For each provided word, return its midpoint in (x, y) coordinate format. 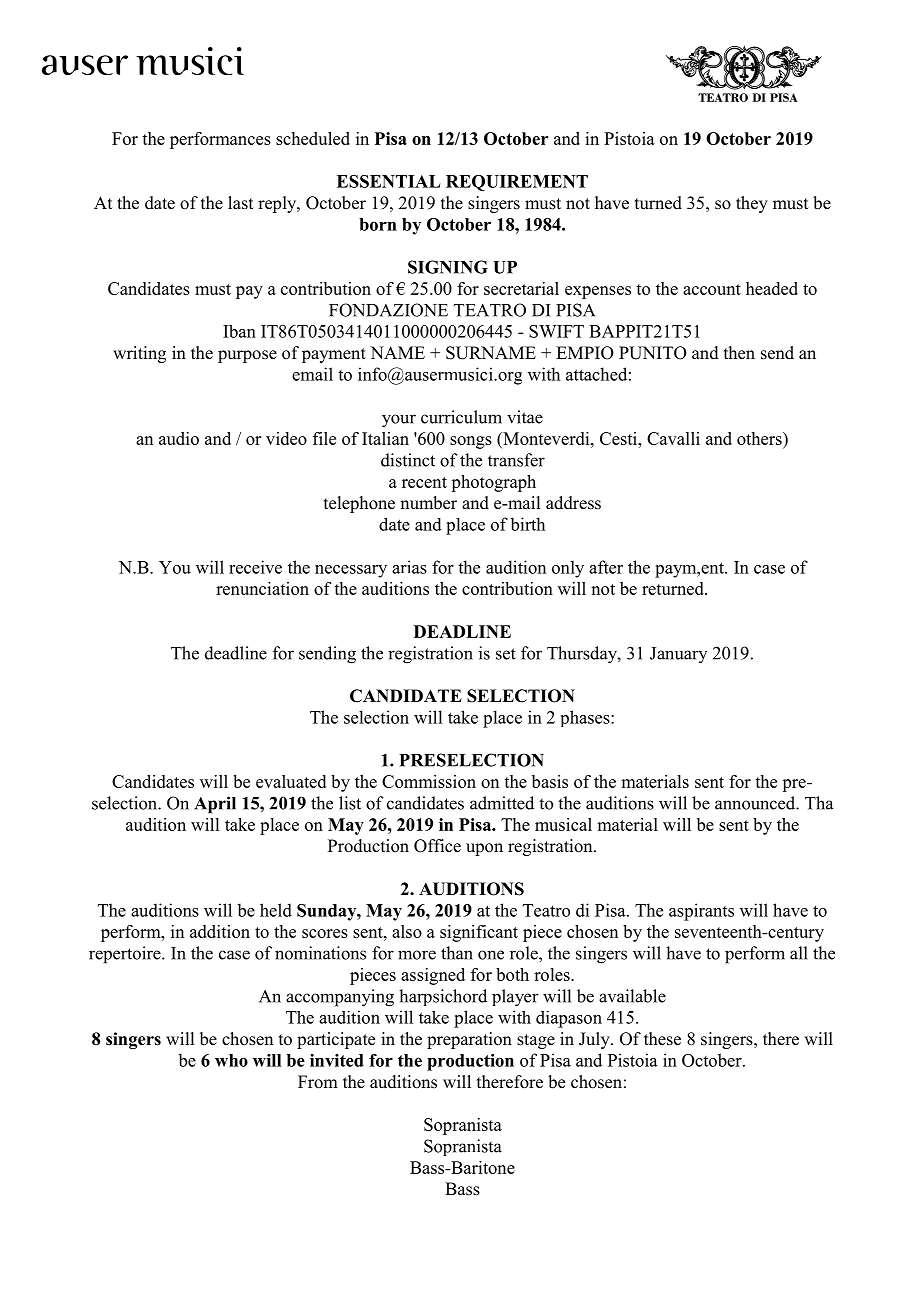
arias (409, 567)
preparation (469, 1040)
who (231, 1060)
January (678, 655)
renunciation (262, 588)
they (752, 204)
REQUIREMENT (517, 183)
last (240, 203)
